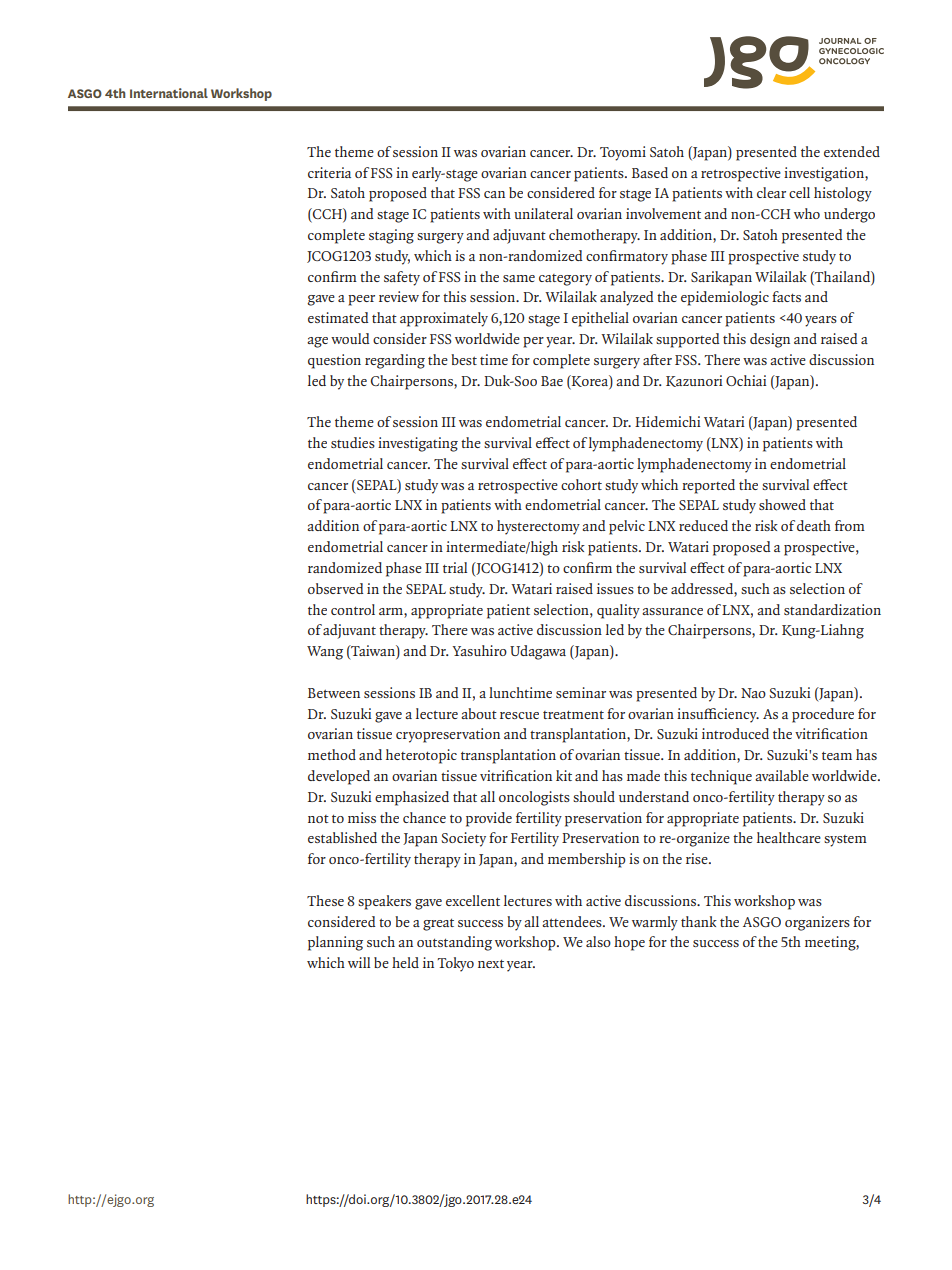 The height and width of the screenshot is (1270, 952). What do you see at coordinates (335, 588) in the screenshot?
I see `observed` at bounding box center [335, 588].
